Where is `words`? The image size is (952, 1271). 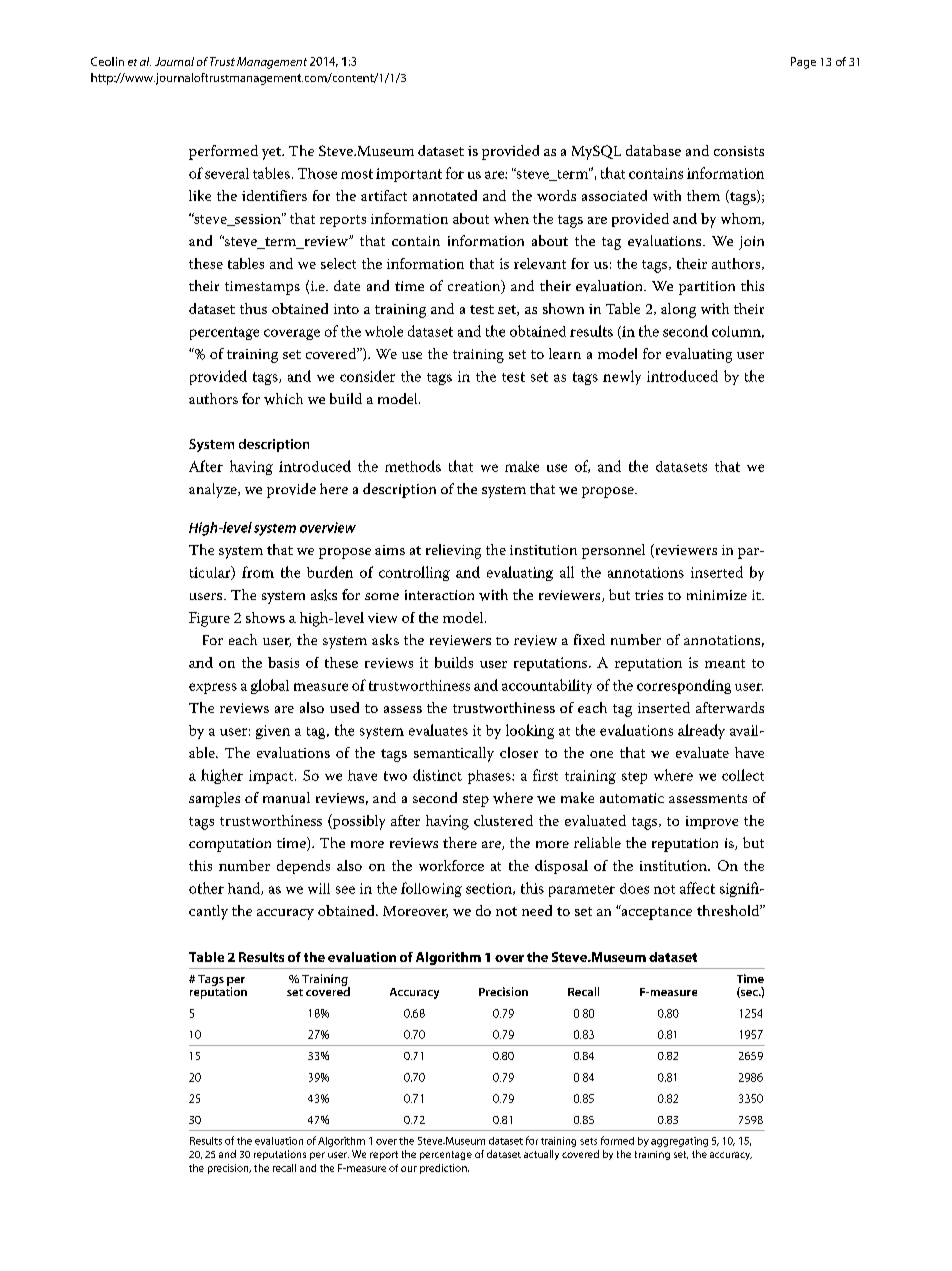
words is located at coordinates (556, 195).
